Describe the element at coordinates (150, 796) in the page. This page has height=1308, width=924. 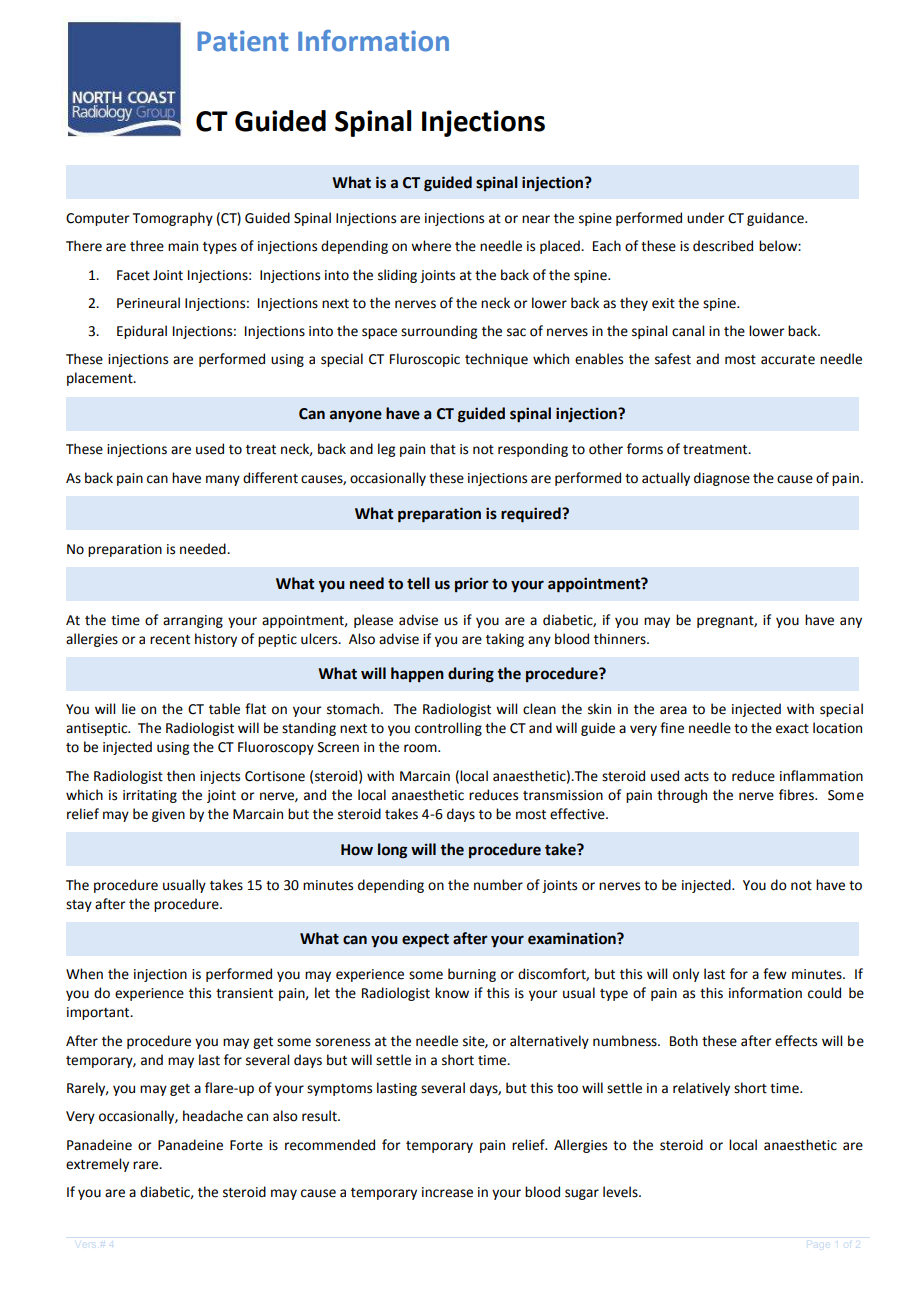
I see `irritating` at that location.
